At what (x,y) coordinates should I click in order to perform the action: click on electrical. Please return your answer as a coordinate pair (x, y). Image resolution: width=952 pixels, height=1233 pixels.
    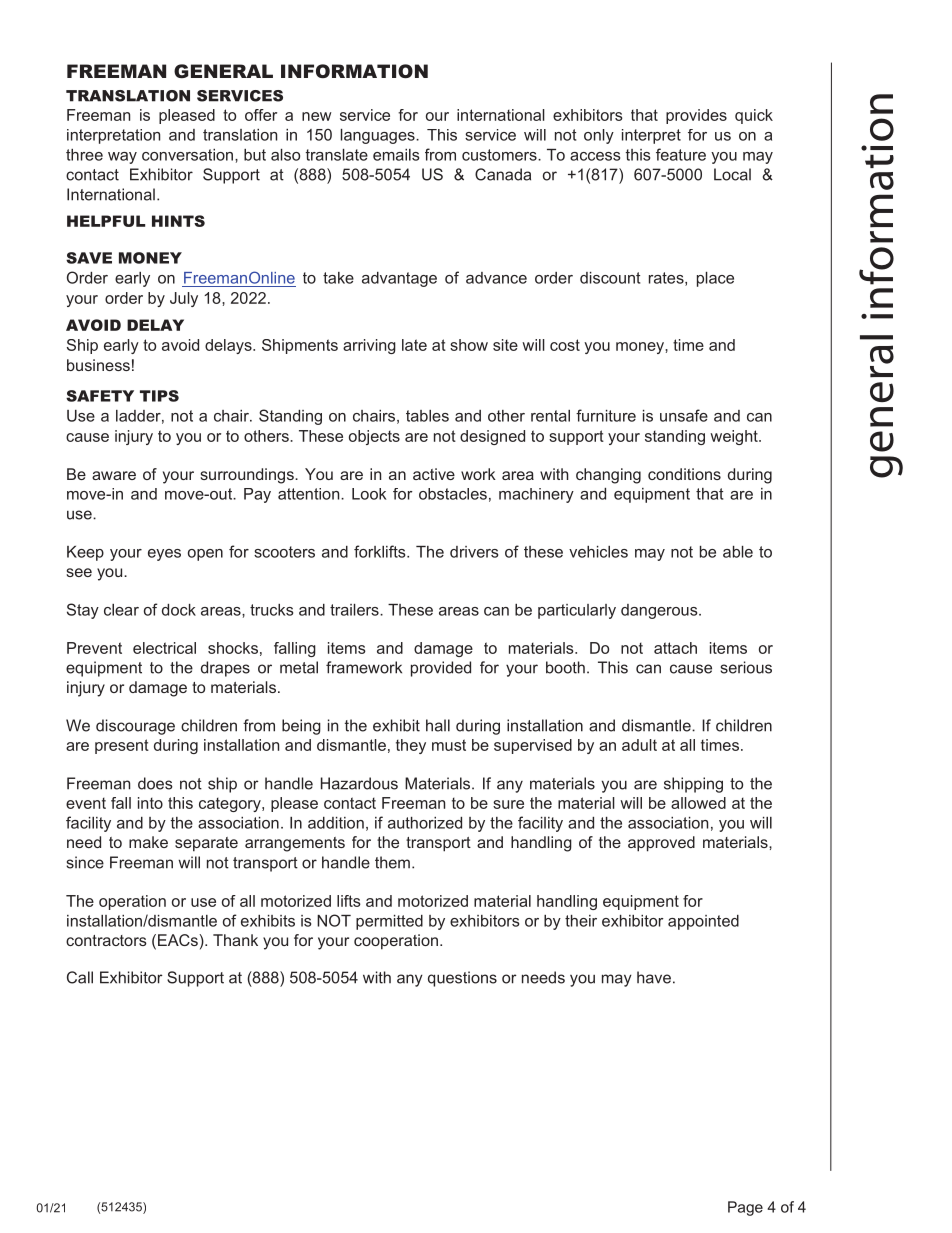
    Looking at the image, I should click on (164, 648).
